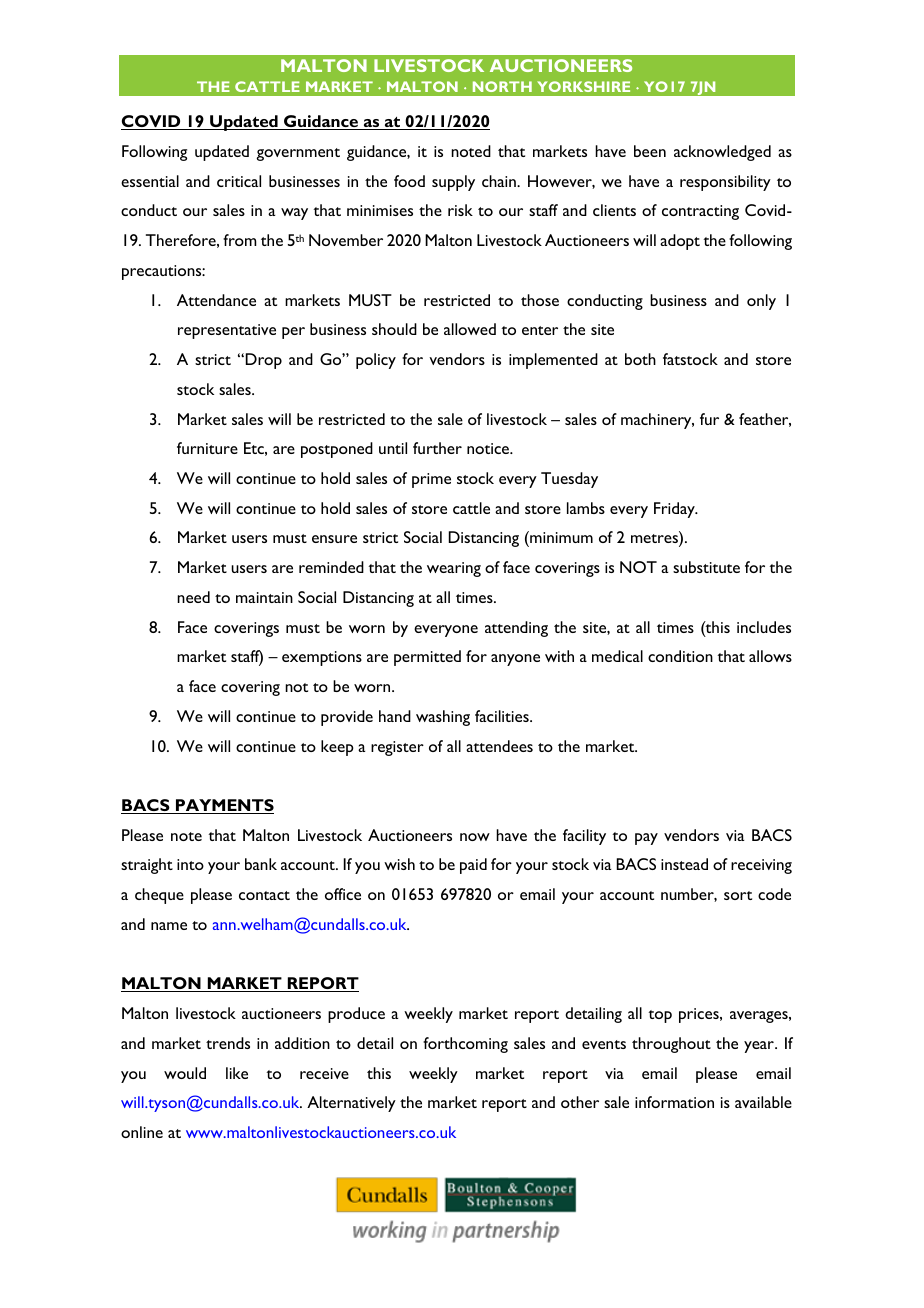 Image resolution: width=924 pixels, height=1308 pixels. I want to click on acknowledged, so click(722, 153).
